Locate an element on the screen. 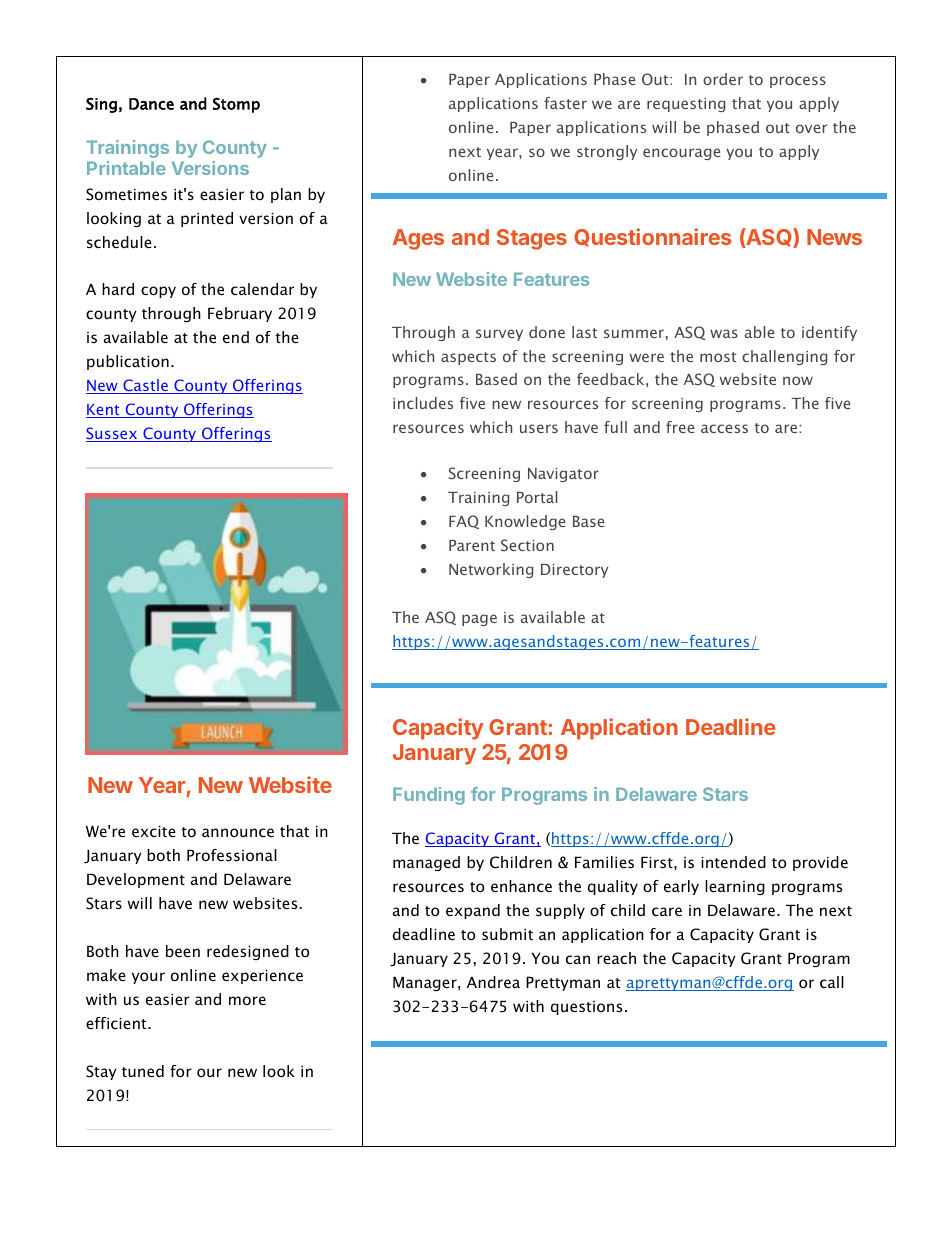  aspects is located at coordinates (468, 358).
